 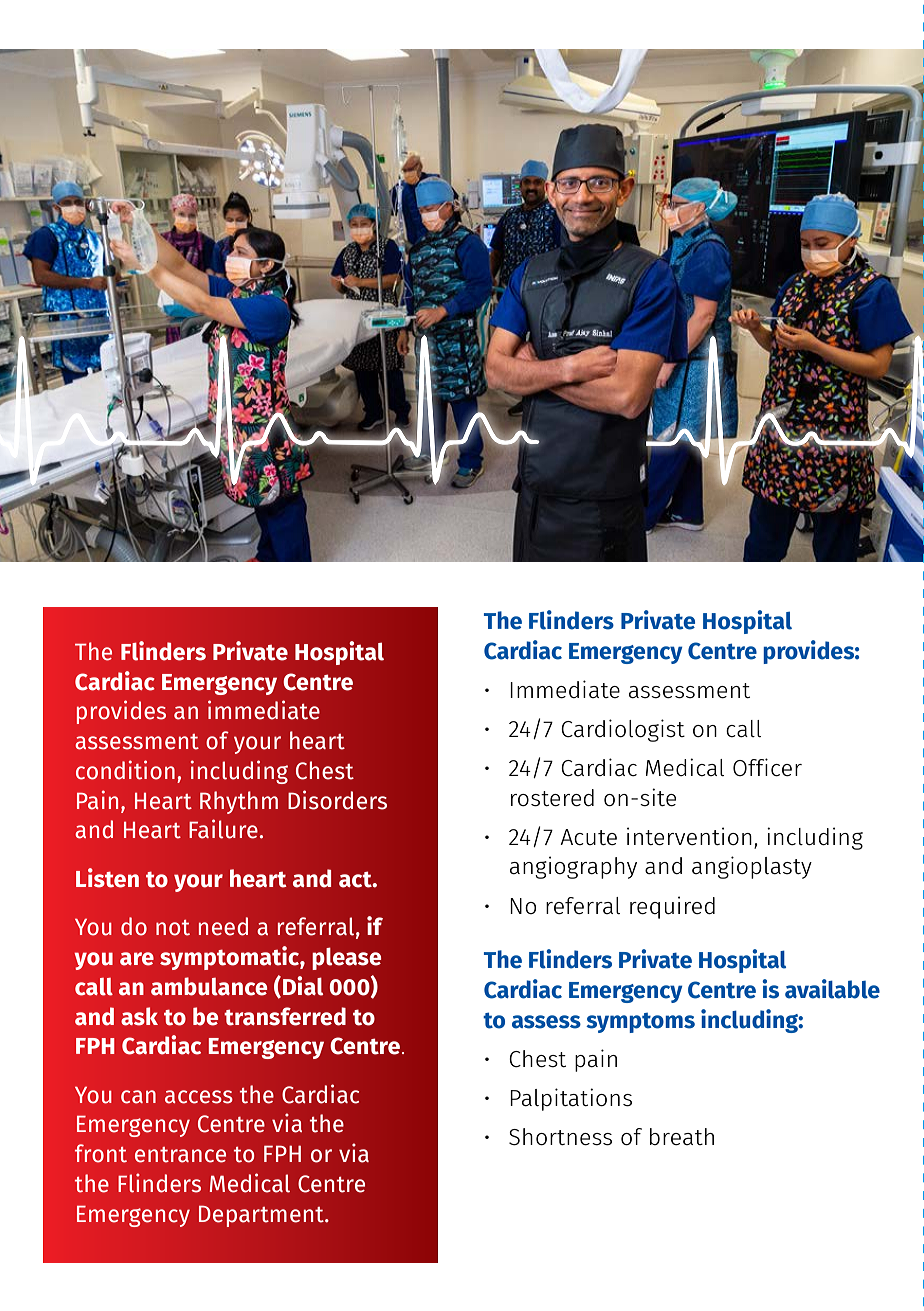 What do you see at coordinates (767, 767) in the screenshot?
I see `Officer` at bounding box center [767, 767].
